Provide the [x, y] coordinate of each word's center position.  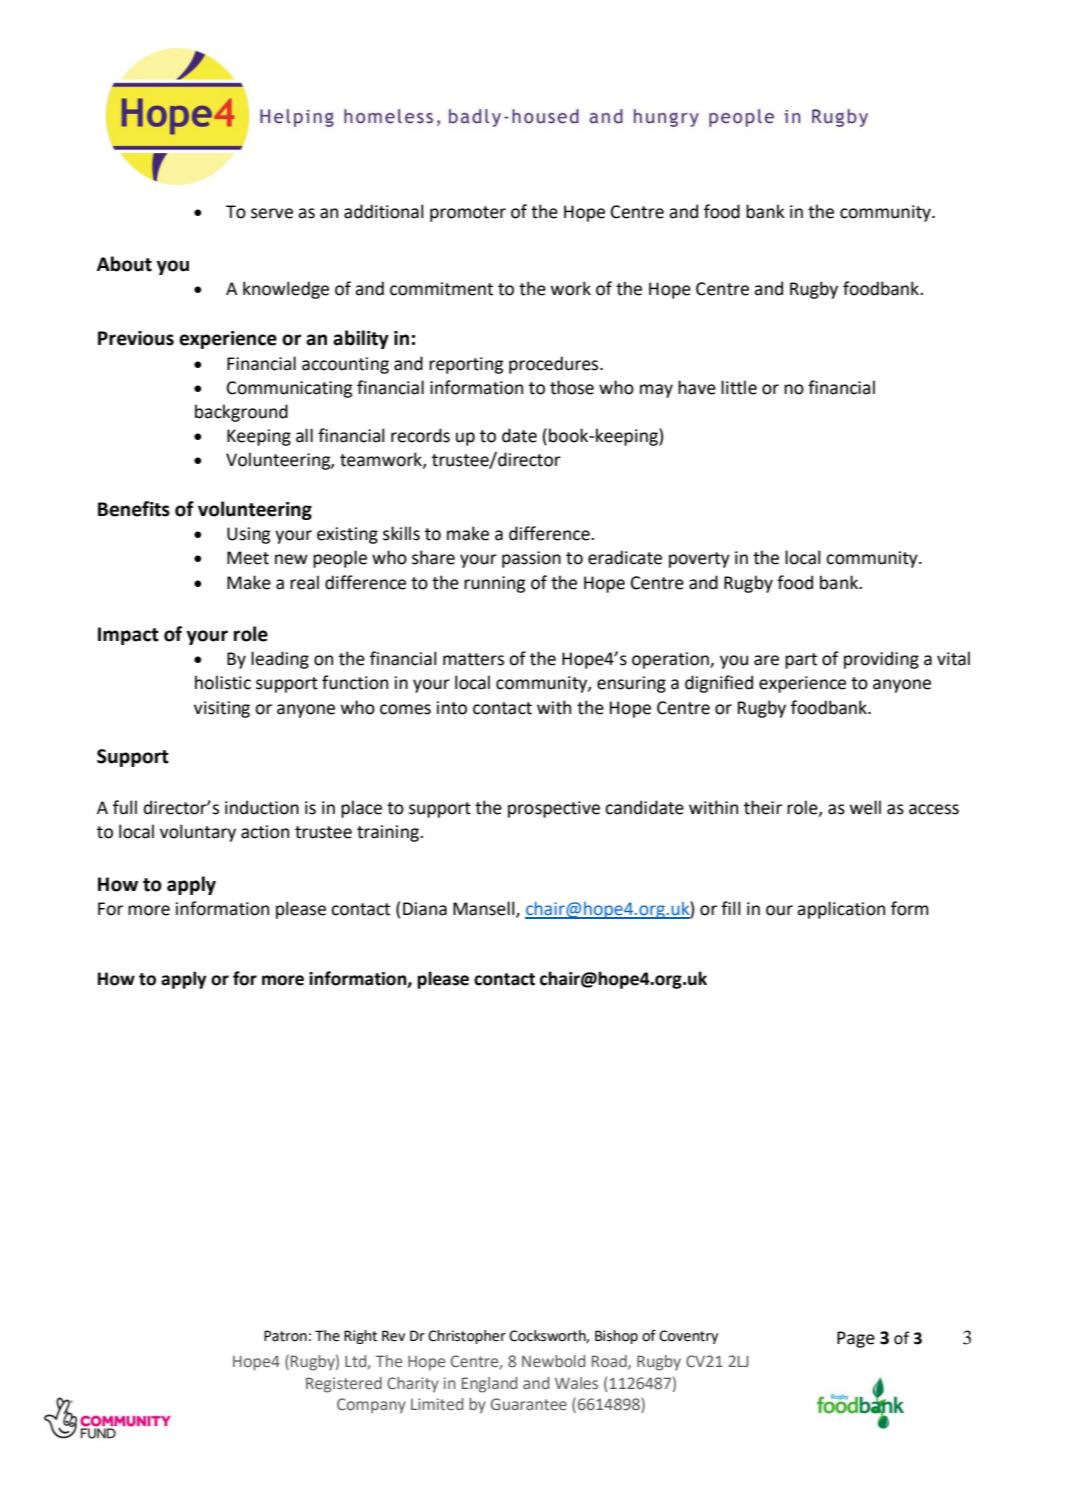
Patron [285, 1336]
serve [272, 213]
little [739, 387]
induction [262, 807]
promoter [468, 214]
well [865, 807]
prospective [554, 809]
